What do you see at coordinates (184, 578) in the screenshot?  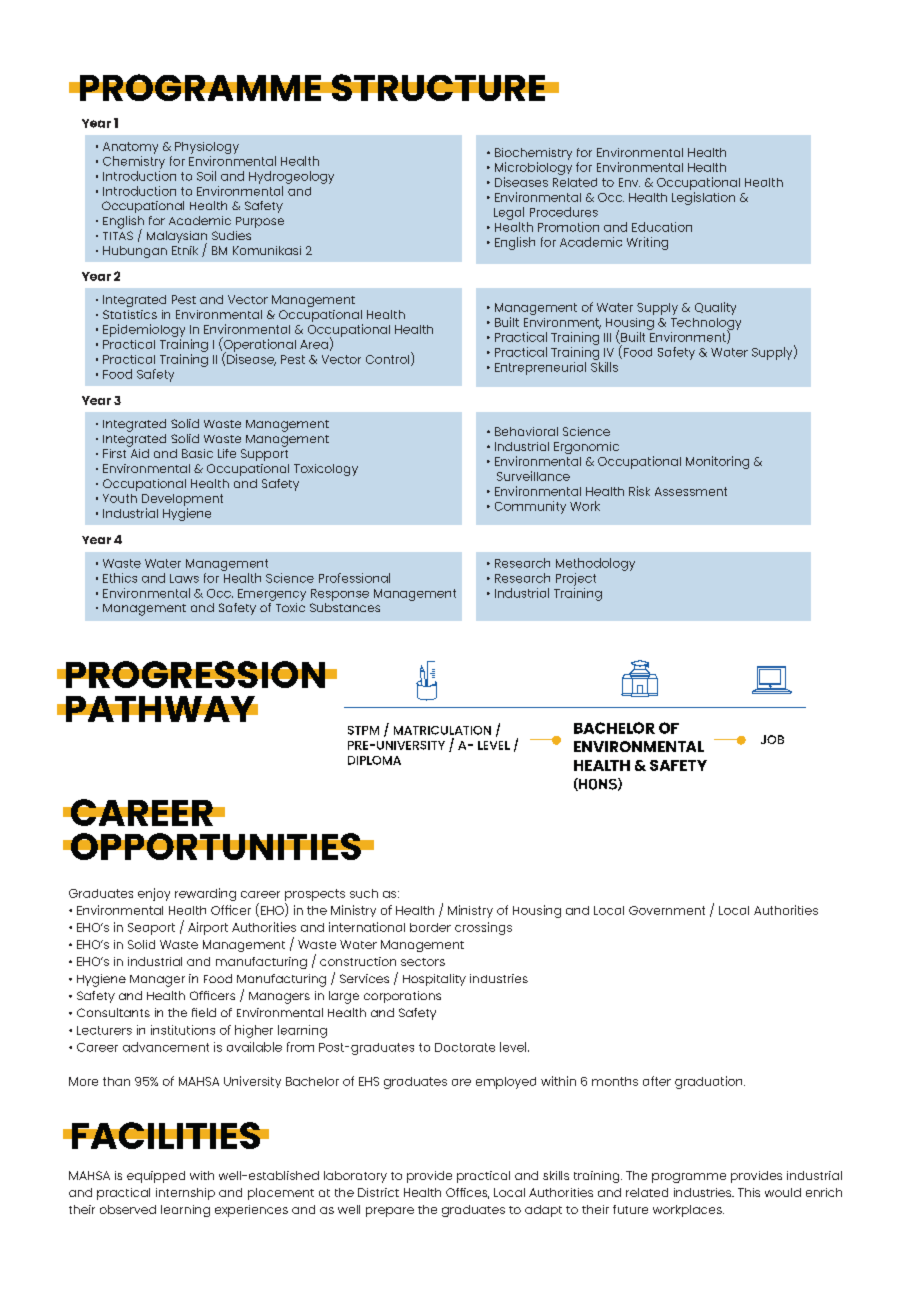 I see `Laws` at bounding box center [184, 578].
